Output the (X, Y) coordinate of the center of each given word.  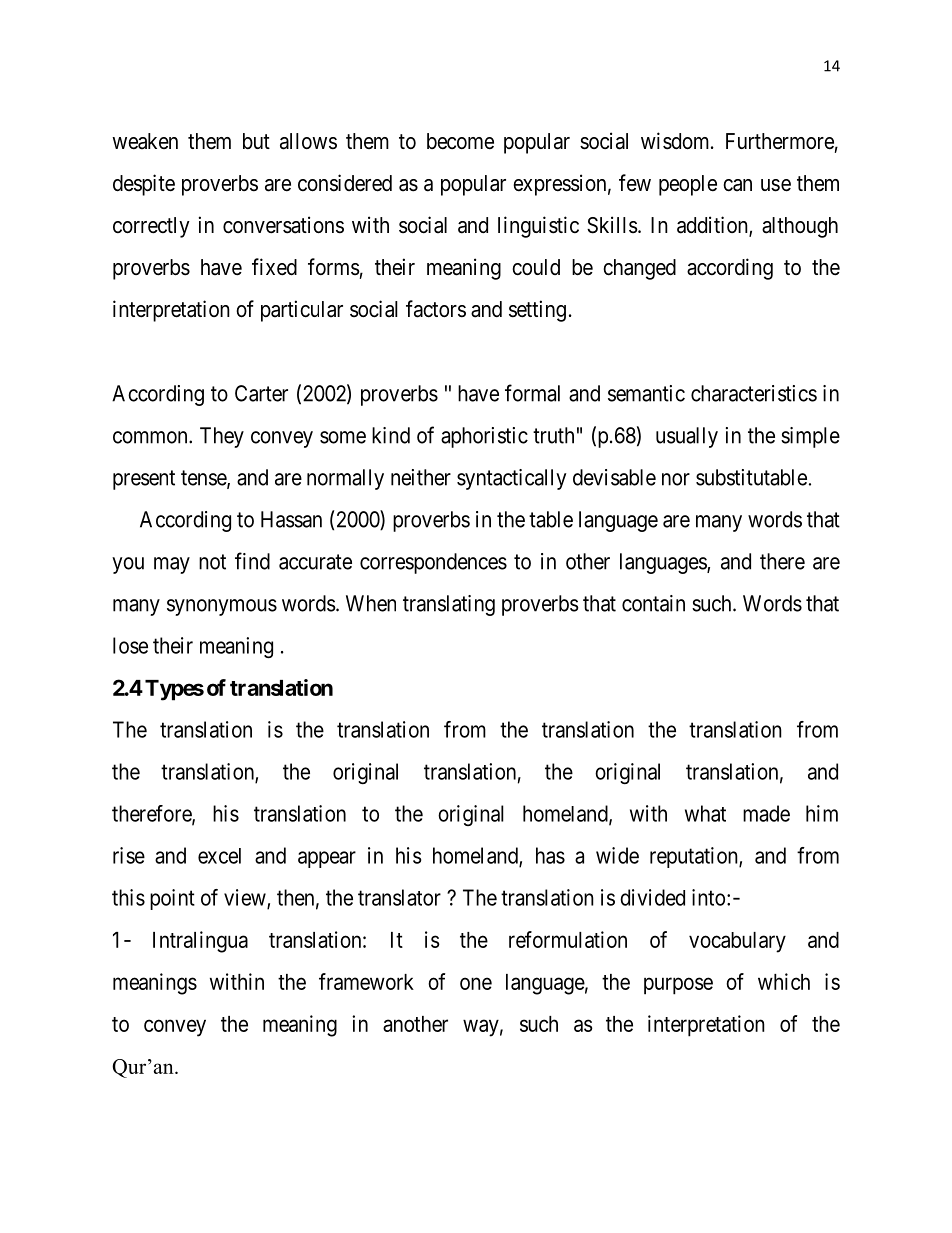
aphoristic (484, 437)
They (222, 437)
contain (653, 603)
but (256, 141)
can (737, 185)
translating (449, 605)
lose (130, 645)
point (172, 899)
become (460, 141)
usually (687, 437)
